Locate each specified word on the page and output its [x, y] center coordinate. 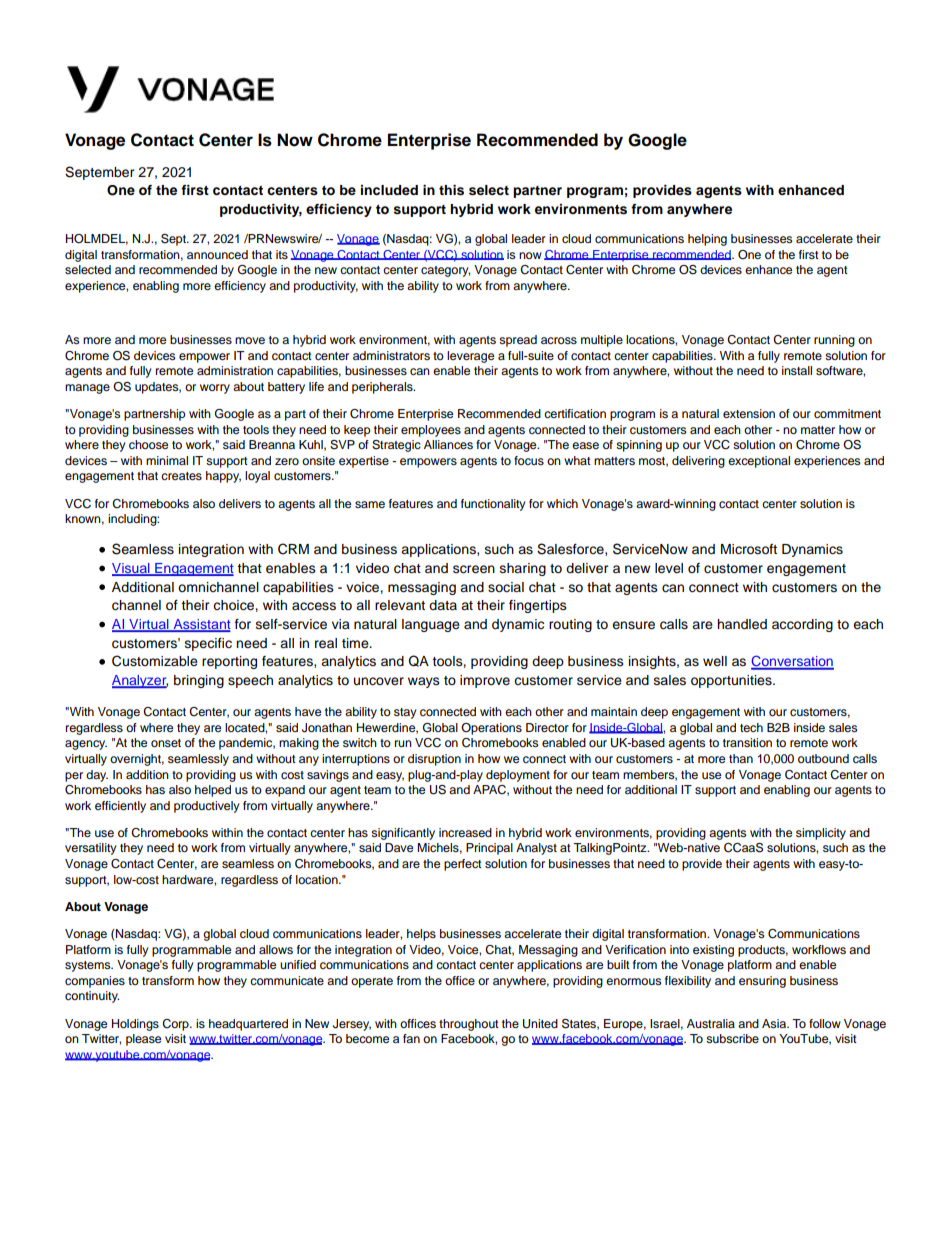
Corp [176, 1025]
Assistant [201, 625]
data [443, 605]
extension [749, 413]
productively [207, 807]
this [451, 190]
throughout [469, 1025]
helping [707, 240]
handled [742, 624]
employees [431, 431]
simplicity [821, 834]
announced [217, 254]
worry [215, 389]
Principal [489, 849]
